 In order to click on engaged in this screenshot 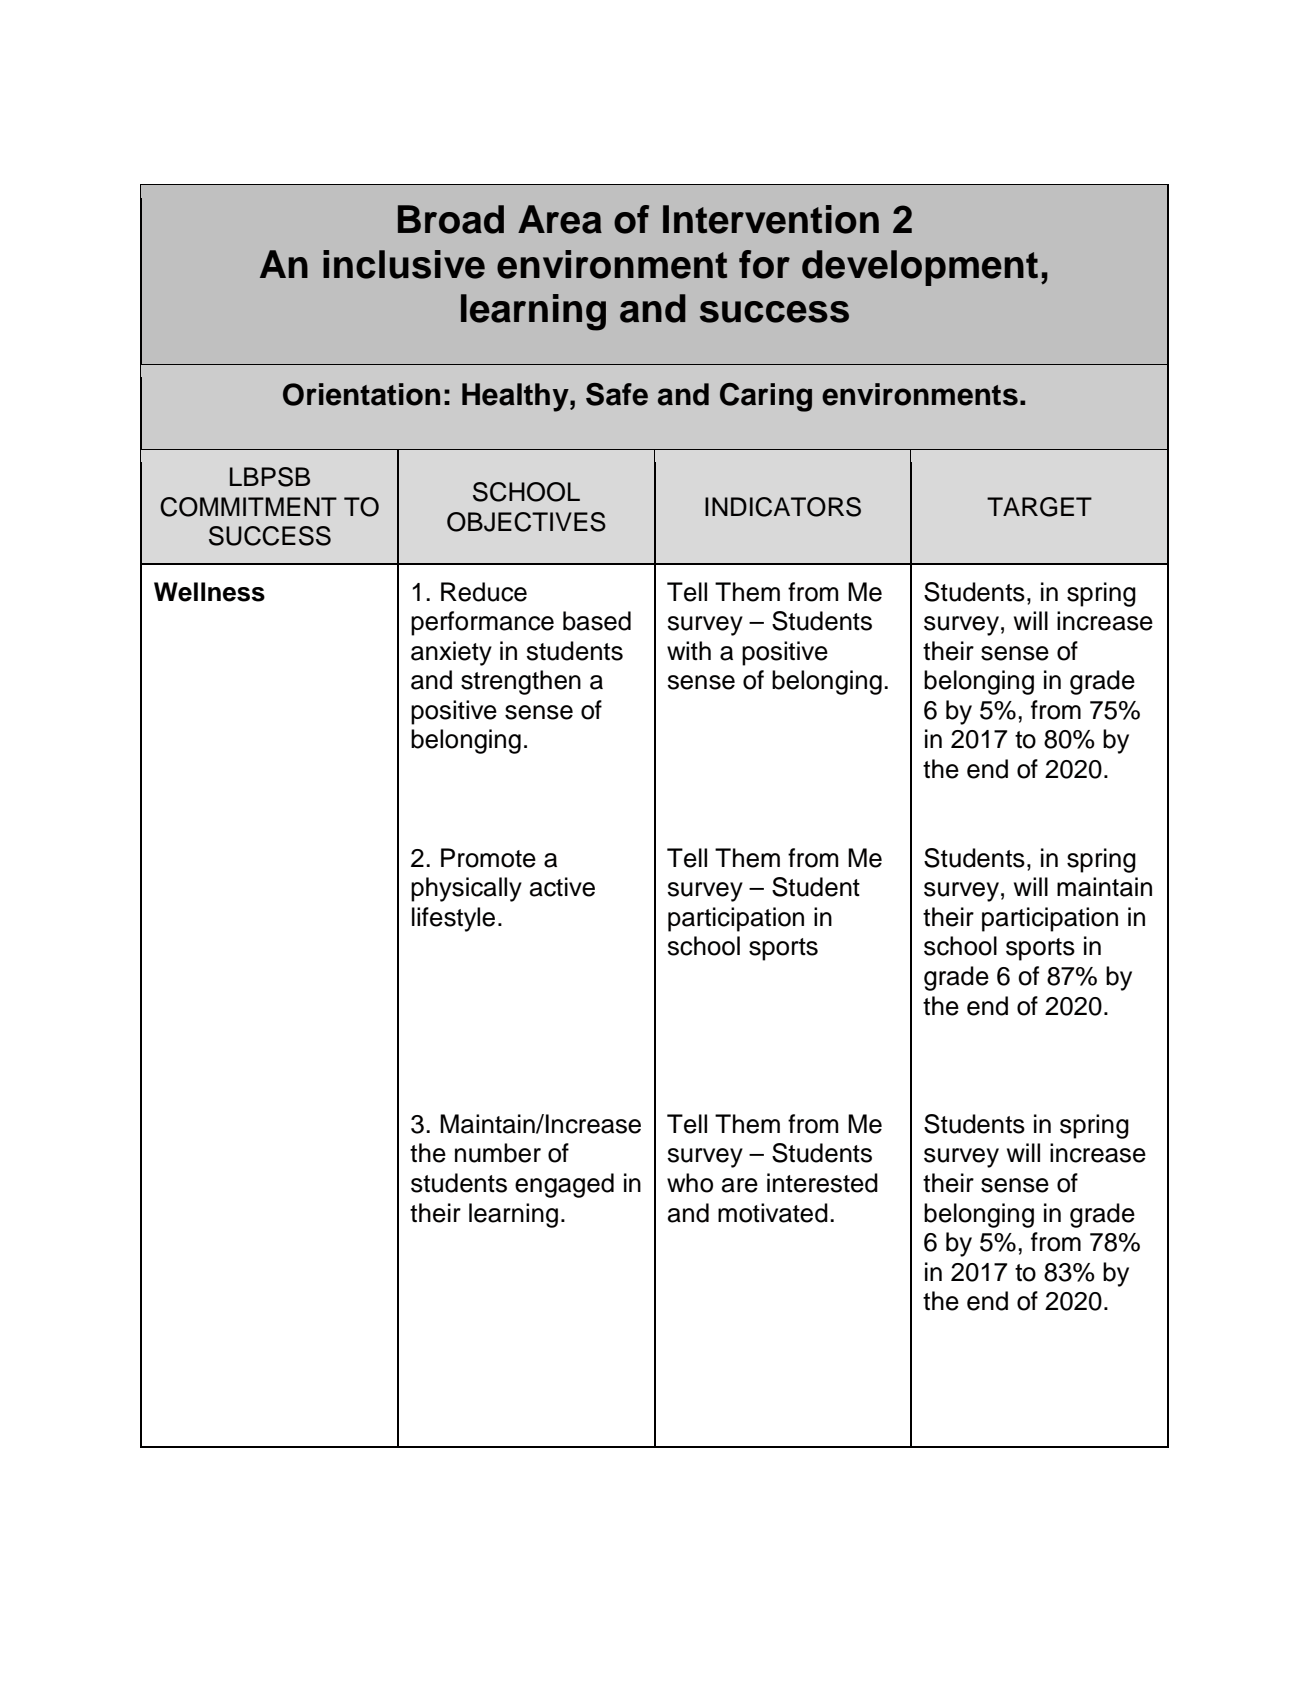, I will do `click(564, 1185)`.
